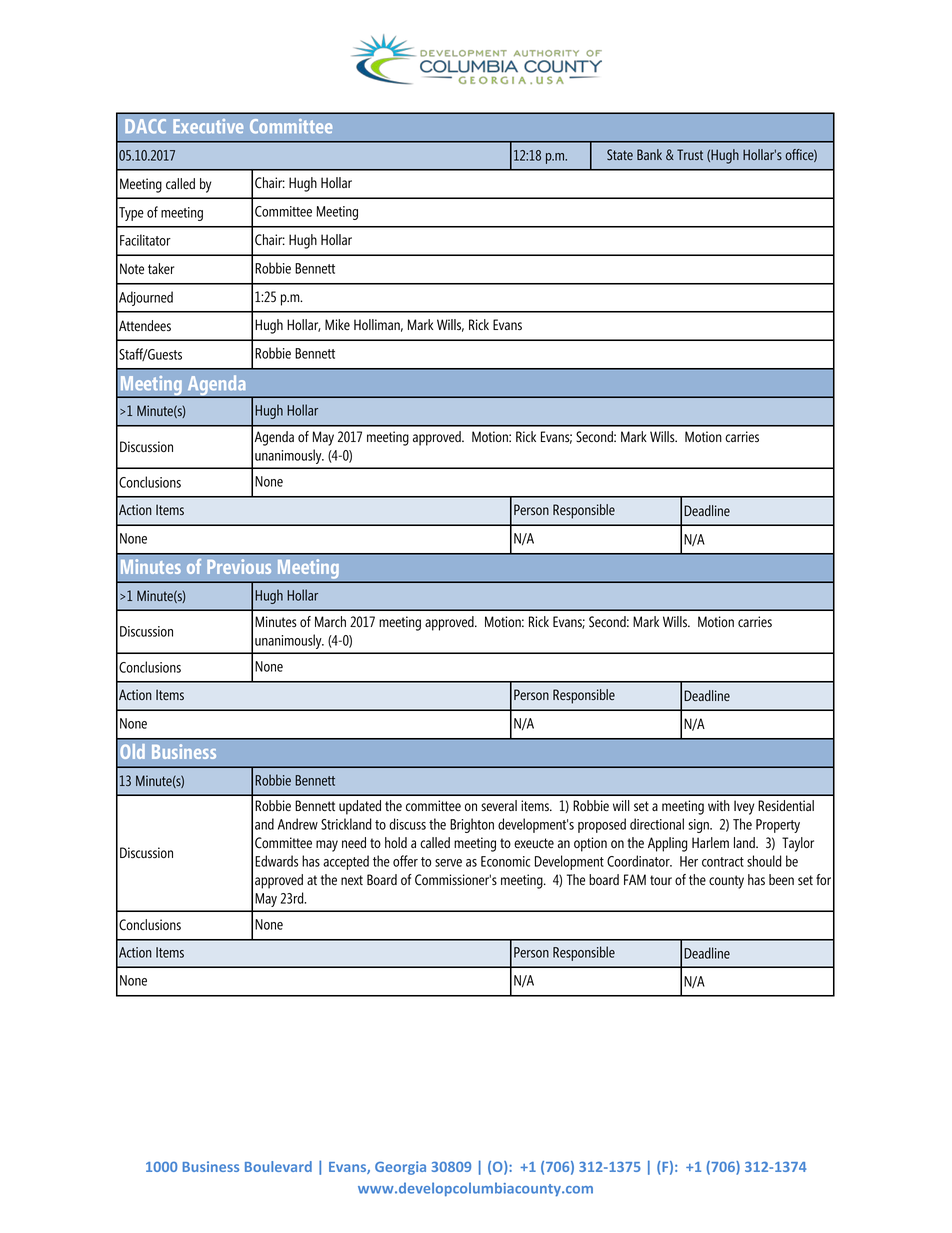  What do you see at coordinates (499, 806) in the screenshot?
I see `several` at bounding box center [499, 806].
